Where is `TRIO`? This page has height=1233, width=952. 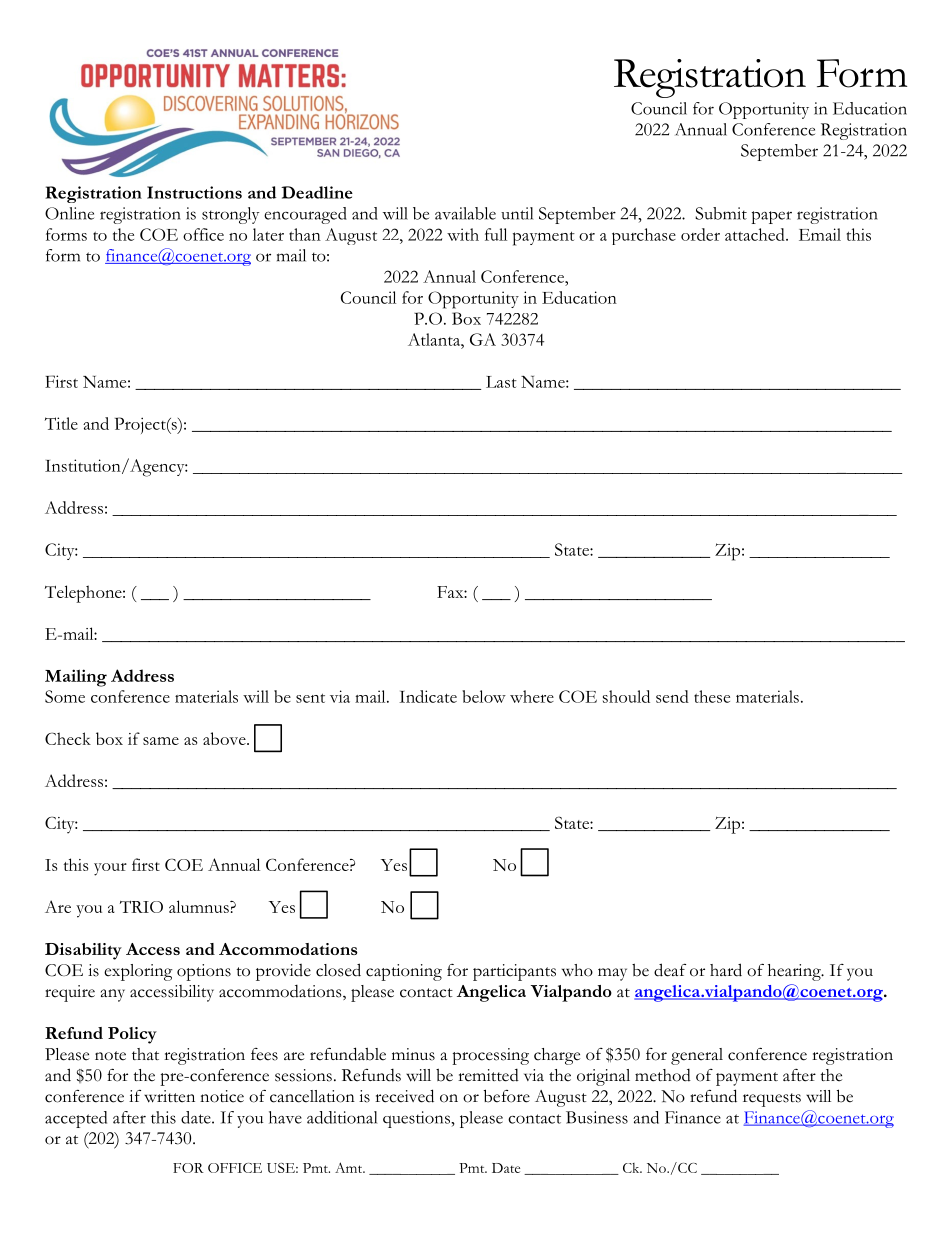 TRIO is located at coordinates (141, 907).
